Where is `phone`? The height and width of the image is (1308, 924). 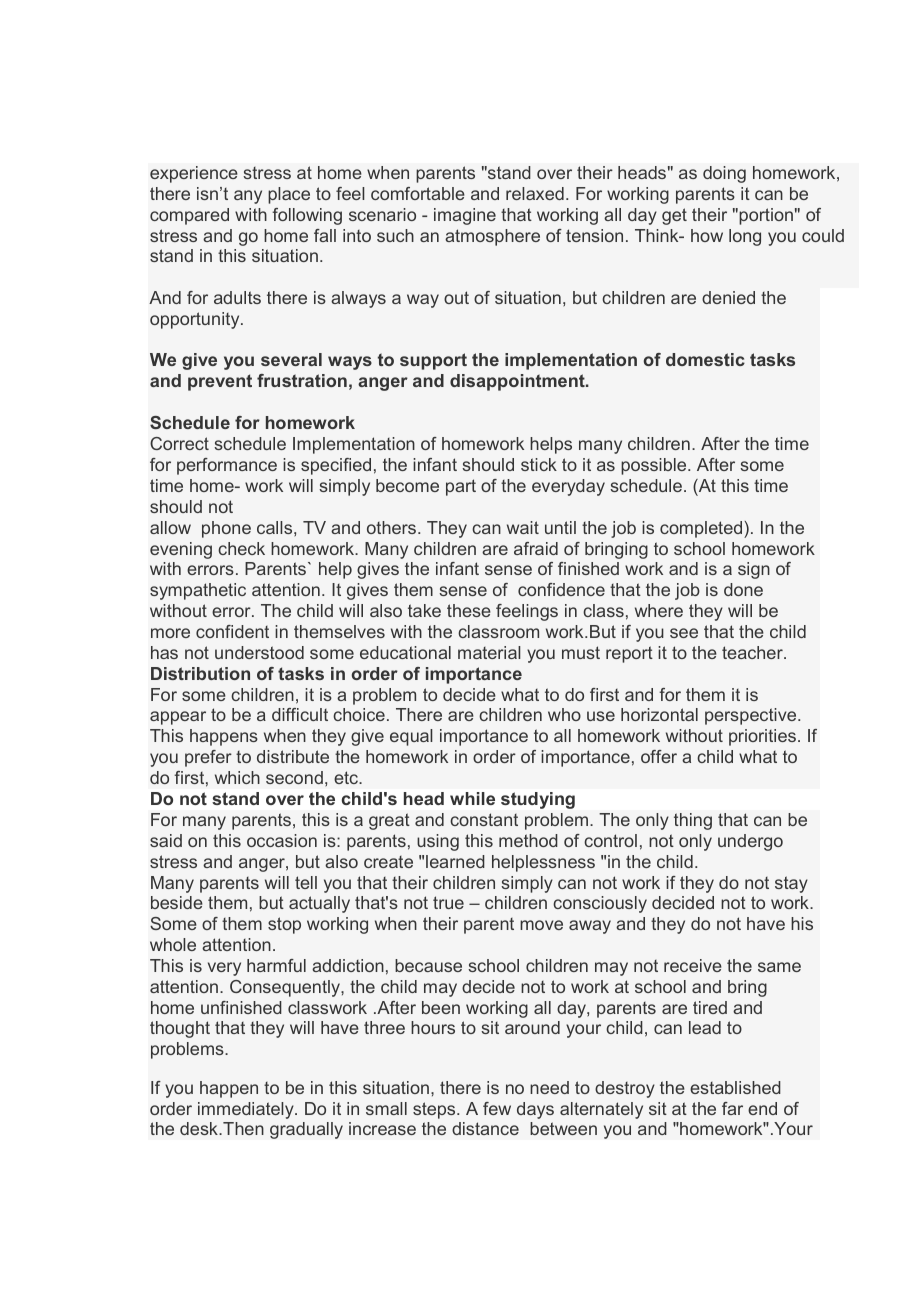 phone is located at coordinates (226, 529).
